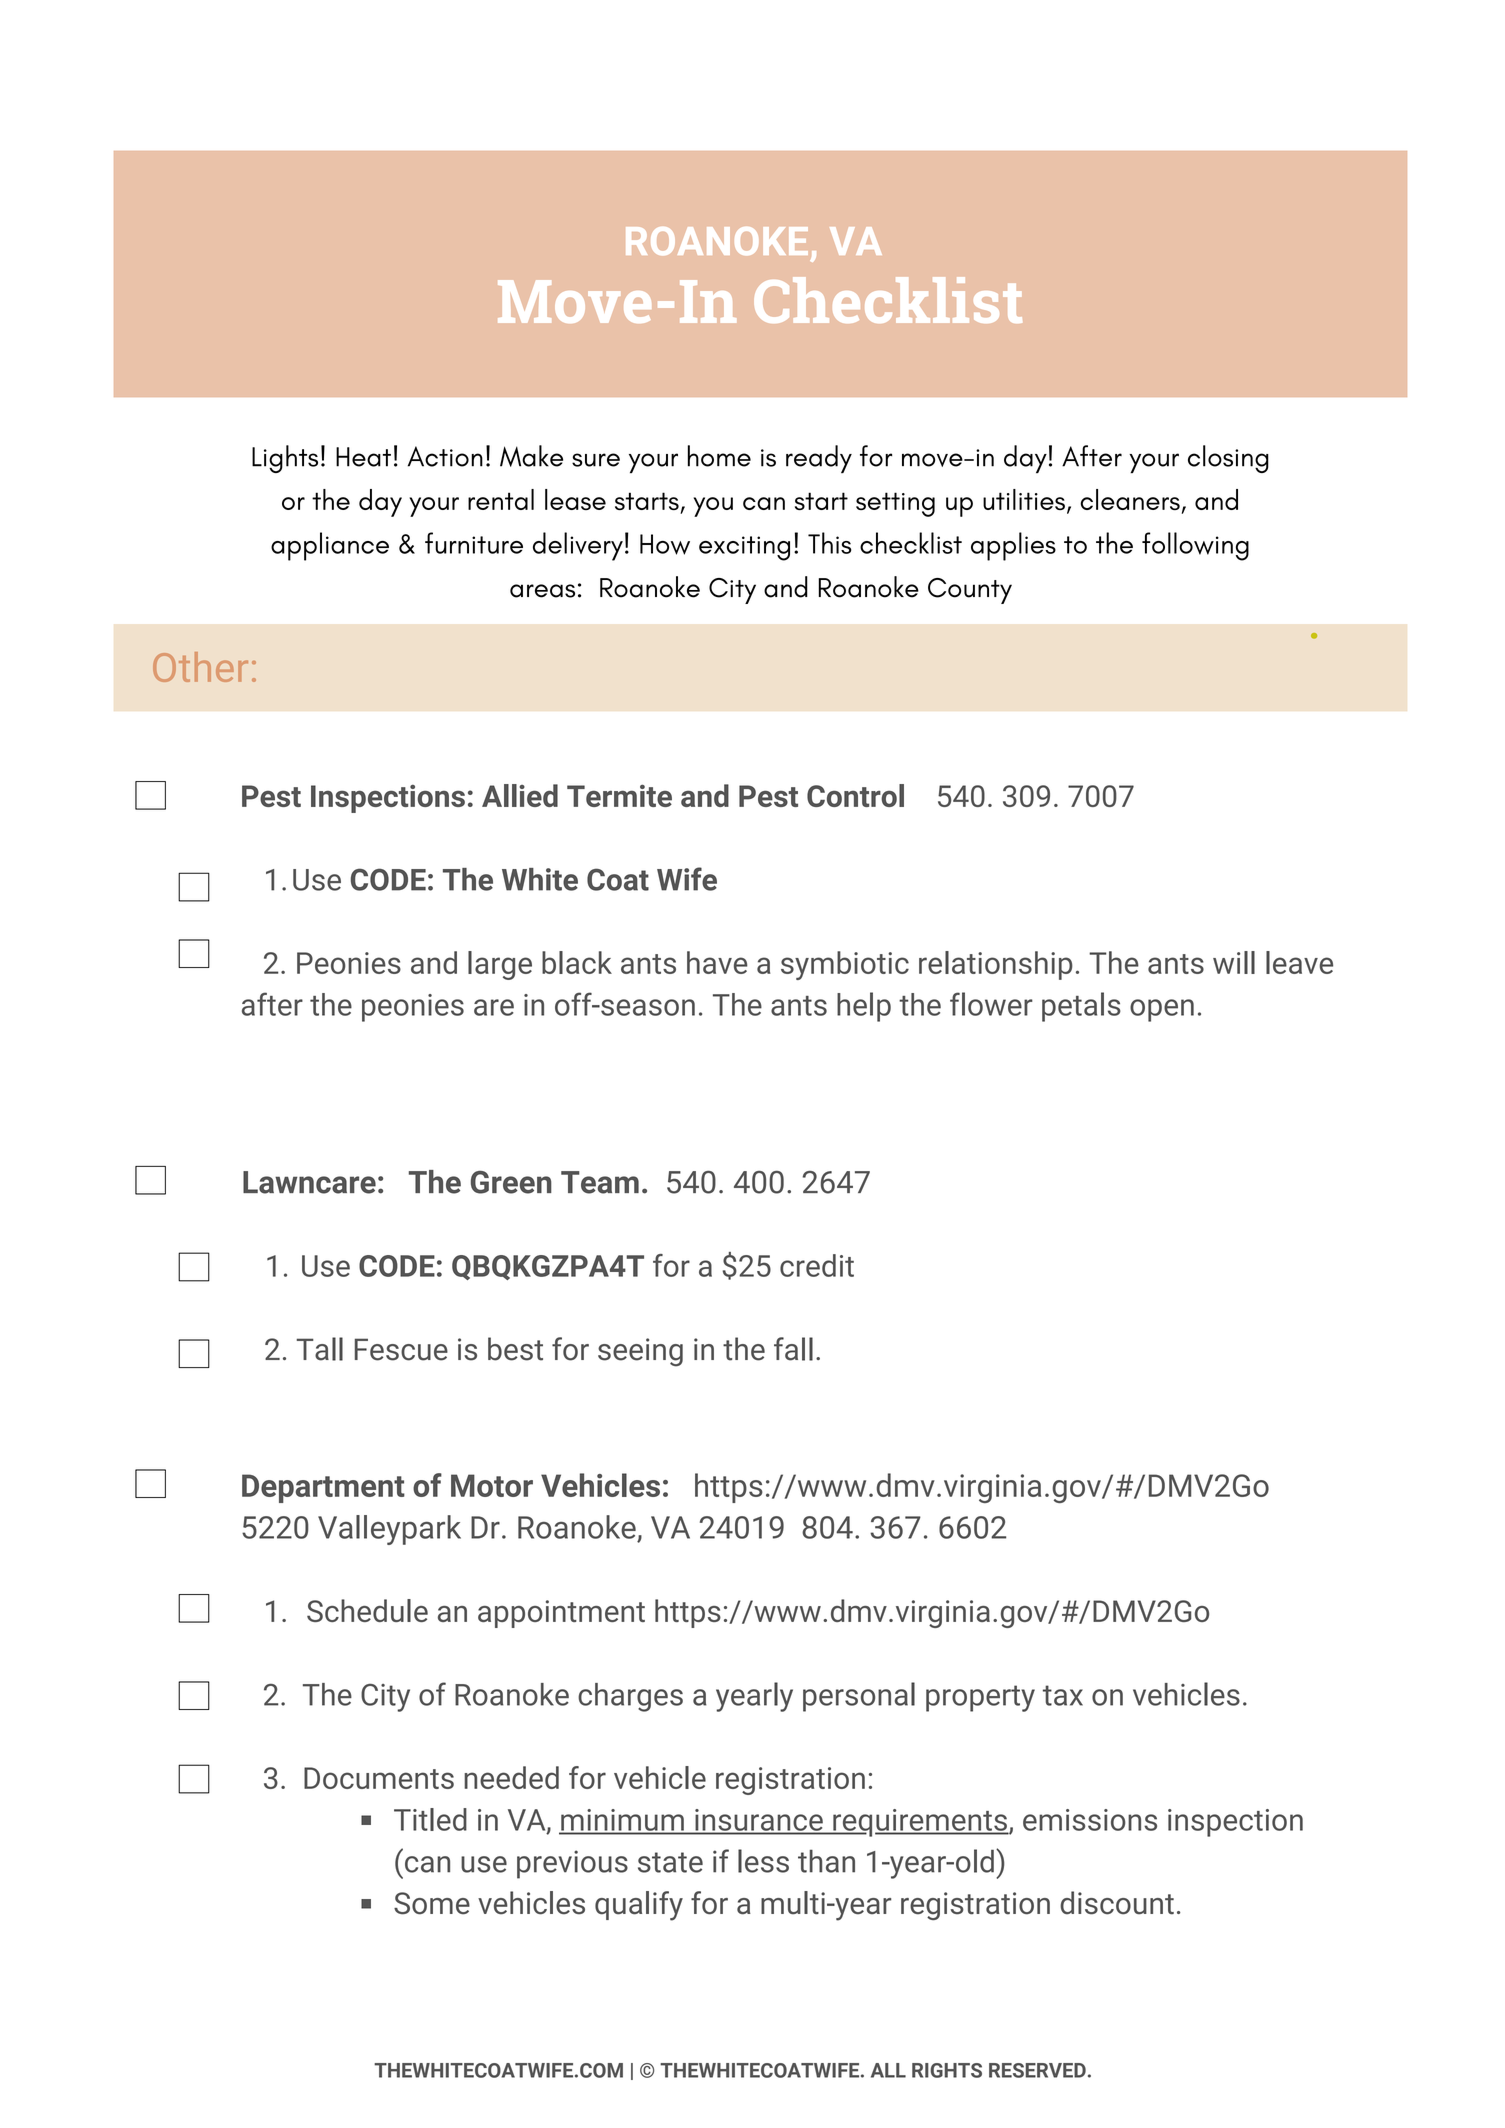  Describe the element at coordinates (1234, 962) in the screenshot. I see `will` at that location.
